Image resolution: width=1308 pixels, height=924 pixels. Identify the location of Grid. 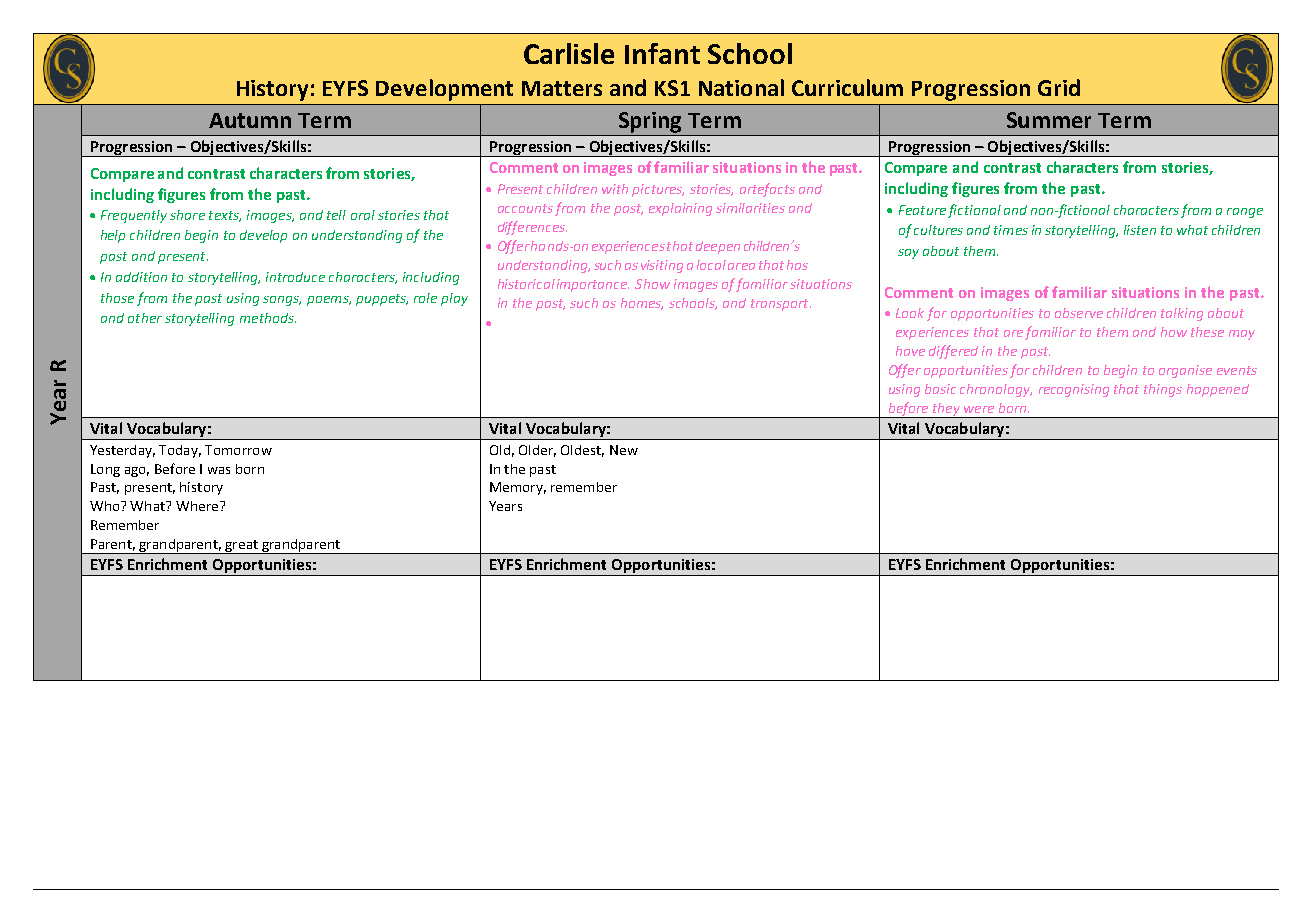
(1059, 87).
